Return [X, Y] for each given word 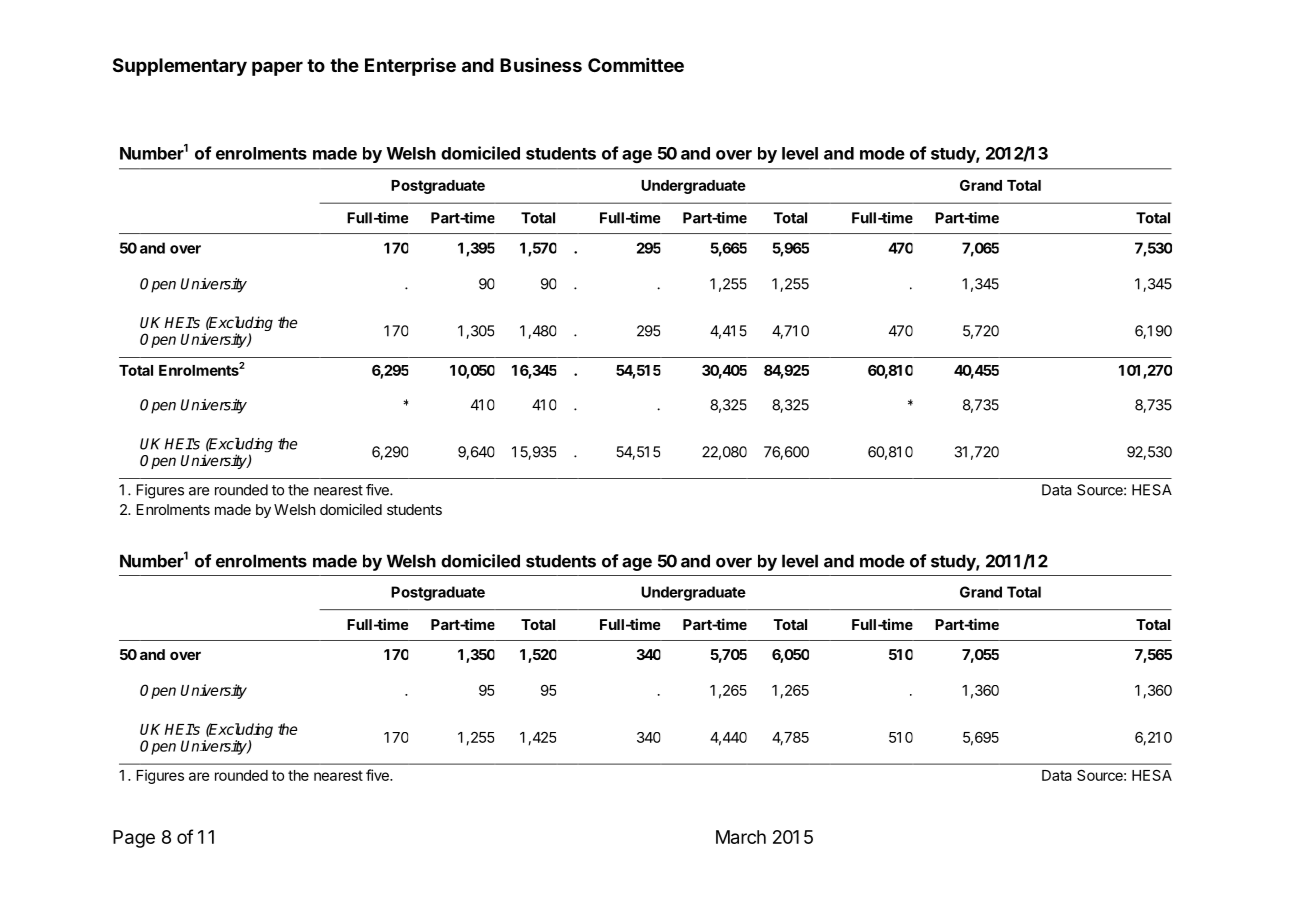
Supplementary [180, 67]
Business [541, 65]
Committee [636, 65]
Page [134, 839]
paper [277, 68]
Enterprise [410, 66]
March [741, 837]
